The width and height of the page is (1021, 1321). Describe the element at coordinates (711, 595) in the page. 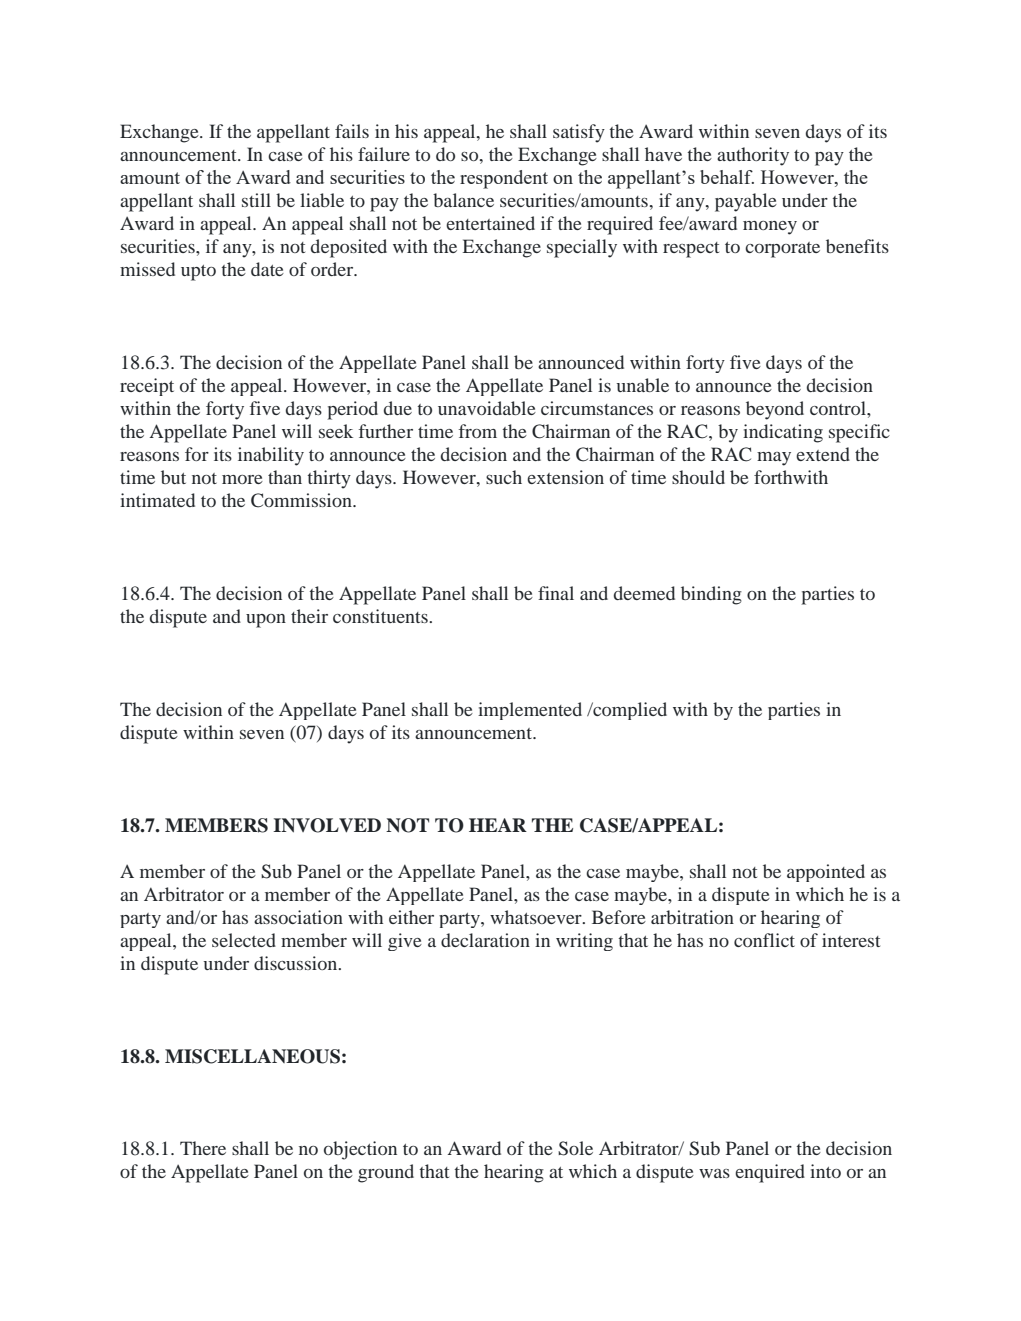

I see `binding` at that location.
